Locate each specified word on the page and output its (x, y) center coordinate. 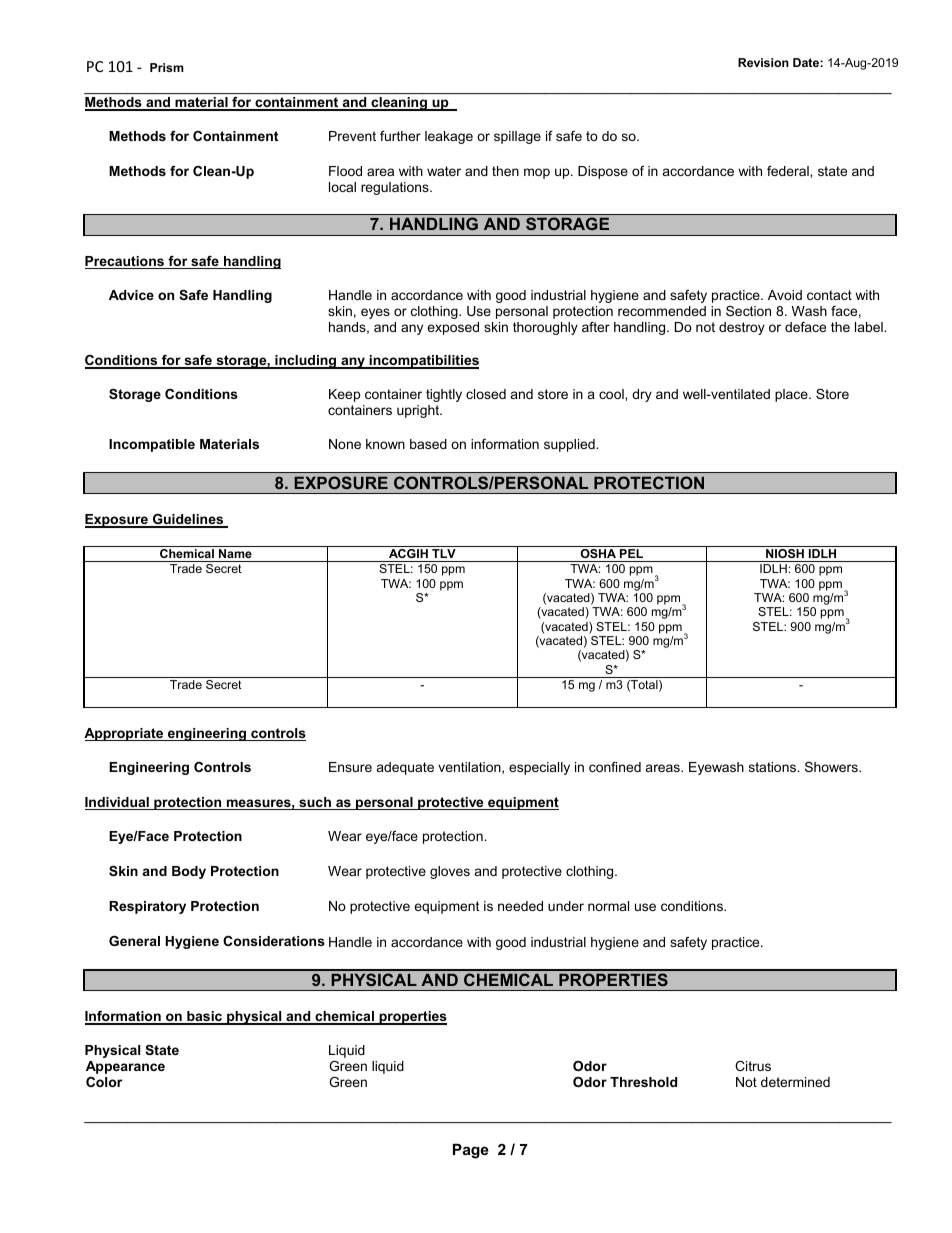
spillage (517, 137)
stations (773, 767)
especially (539, 768)
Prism (167, 67)
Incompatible (152, 445)
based (428, 444)
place (792, 395)
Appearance (125, 1067)
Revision (763, 62)
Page (471, 1151)
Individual (118, 803)
